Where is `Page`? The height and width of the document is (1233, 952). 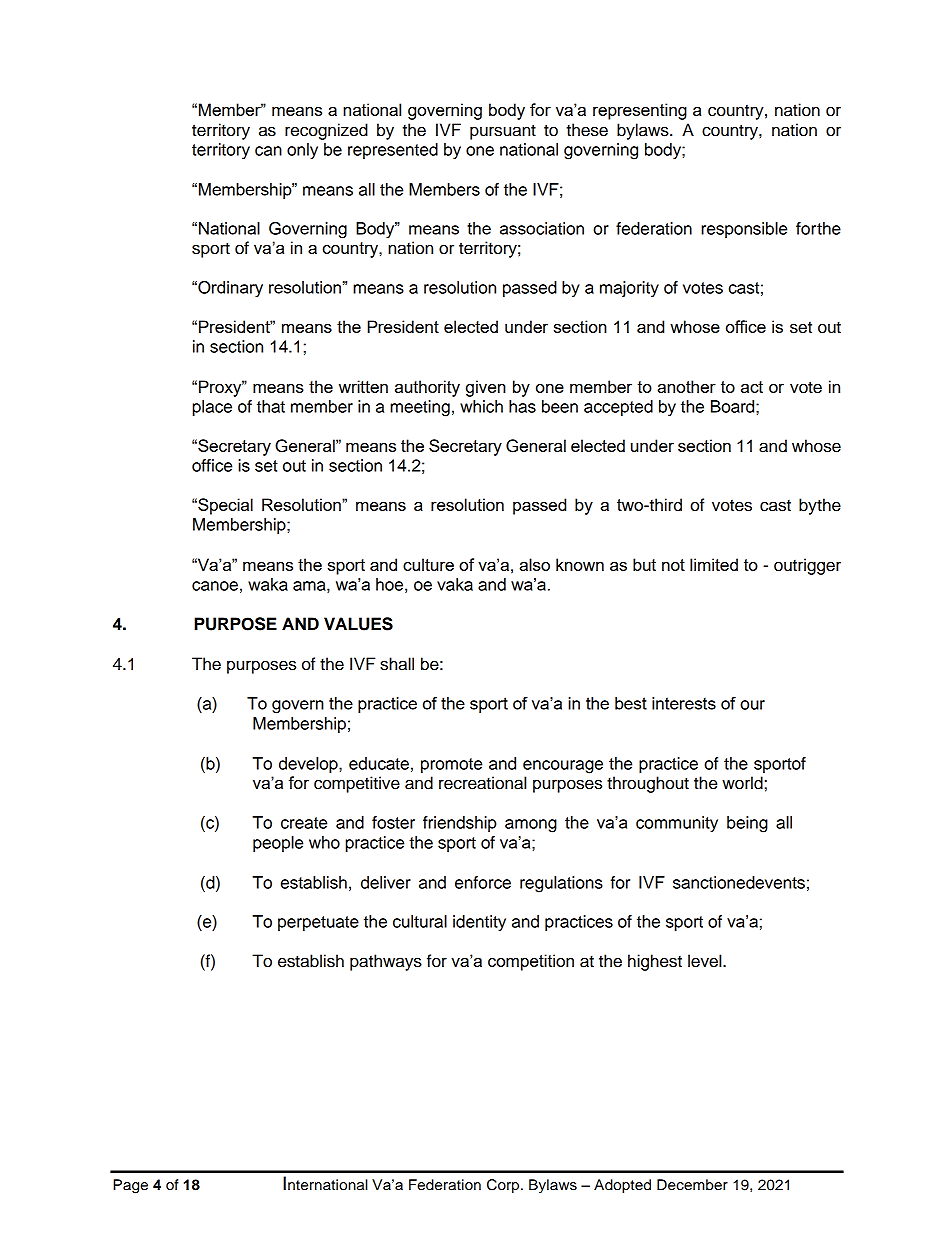 Page is located at coordinates (130, 1186).
